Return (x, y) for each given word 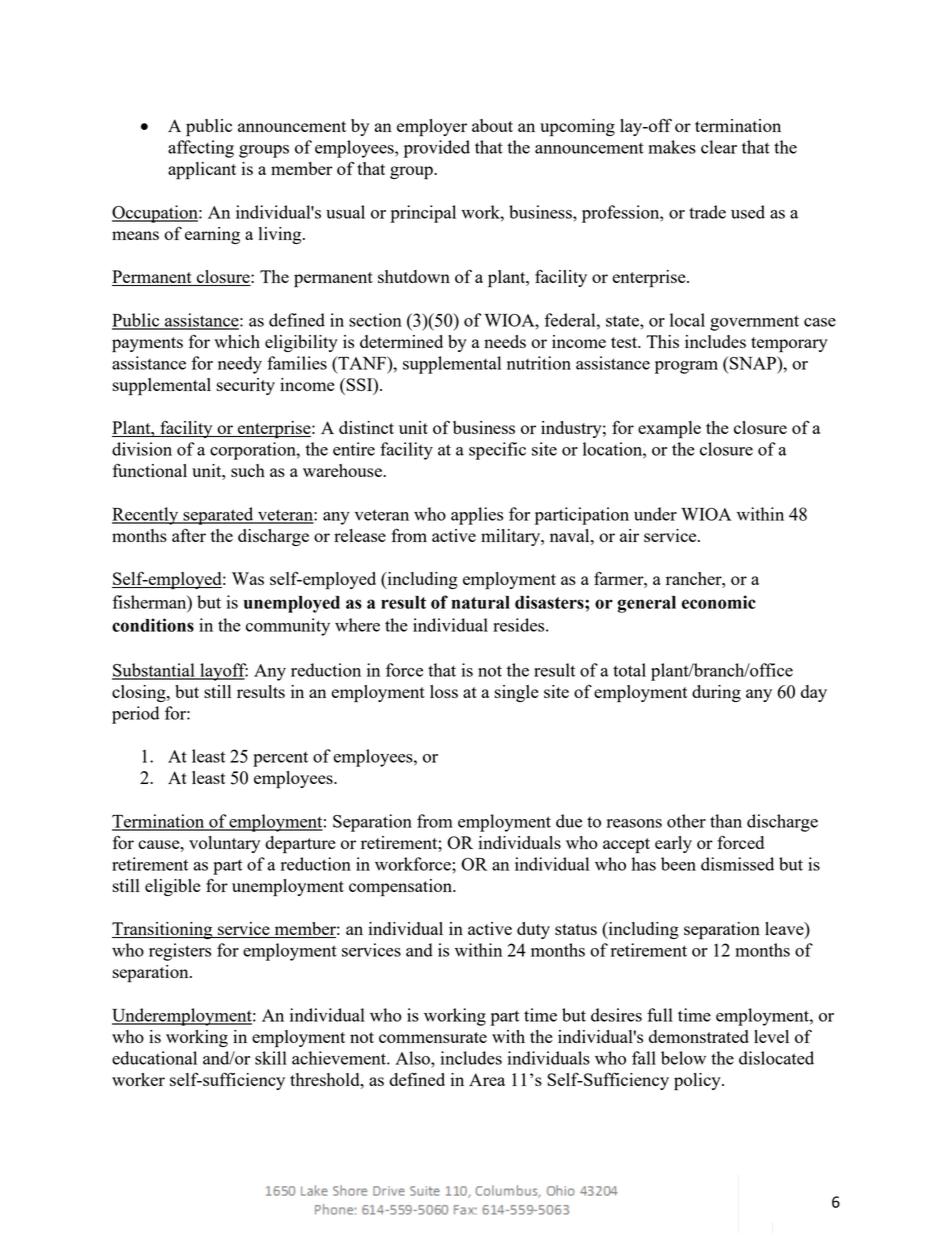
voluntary (224, 844)
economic (719, 602)
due (569, 821)
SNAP (753, 363)
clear (719, 147)
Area (487, 1079)
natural (481, 602)
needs (505, 341)
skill (271, 1058)
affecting (201, 149)
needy (240, 365)
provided (437, 149)
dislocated (776, 1058)
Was (248, 578)
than (726, 821)
